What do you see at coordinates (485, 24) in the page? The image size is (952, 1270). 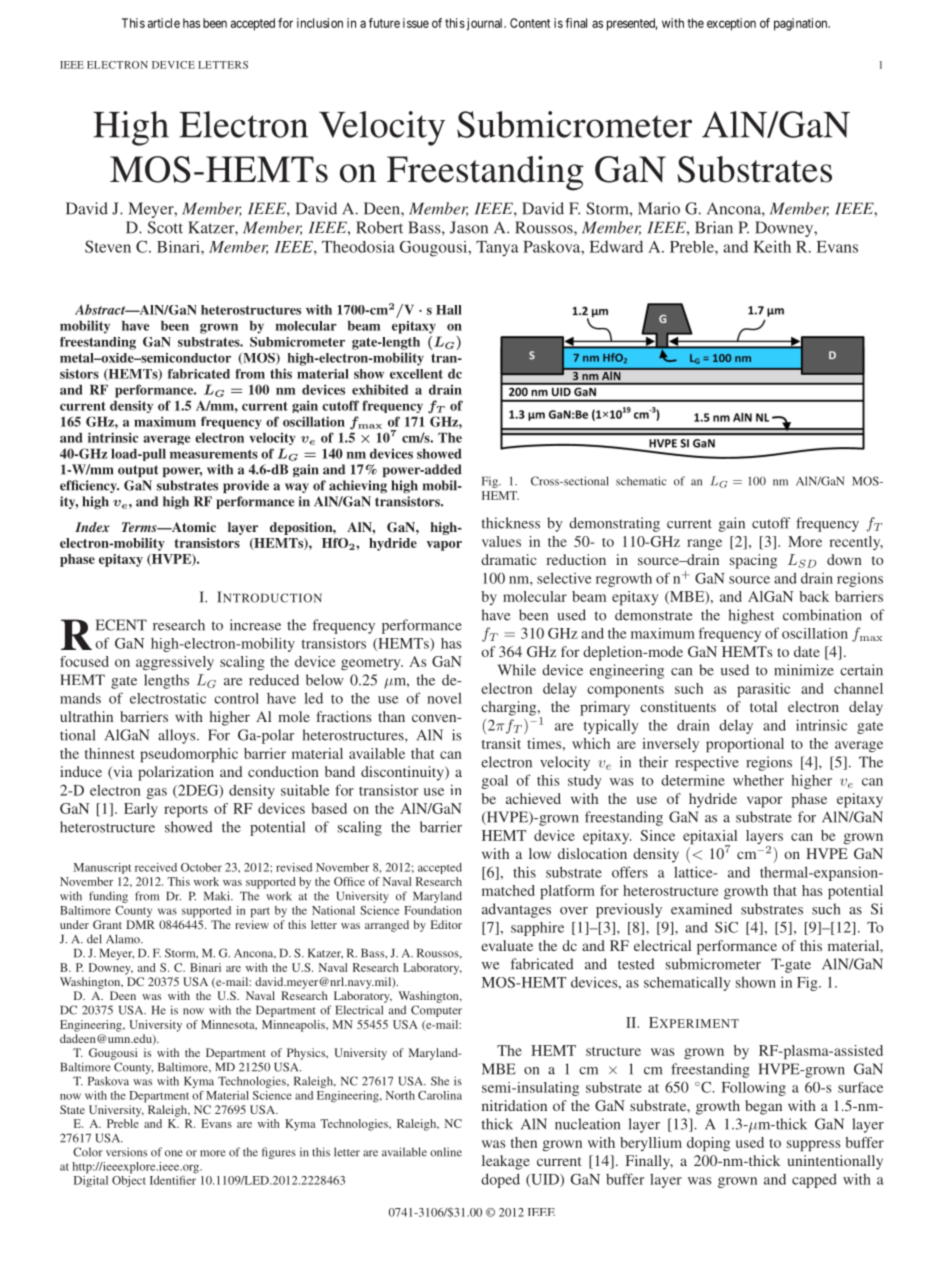 I see `journal` at bounding box center [485, 24].
